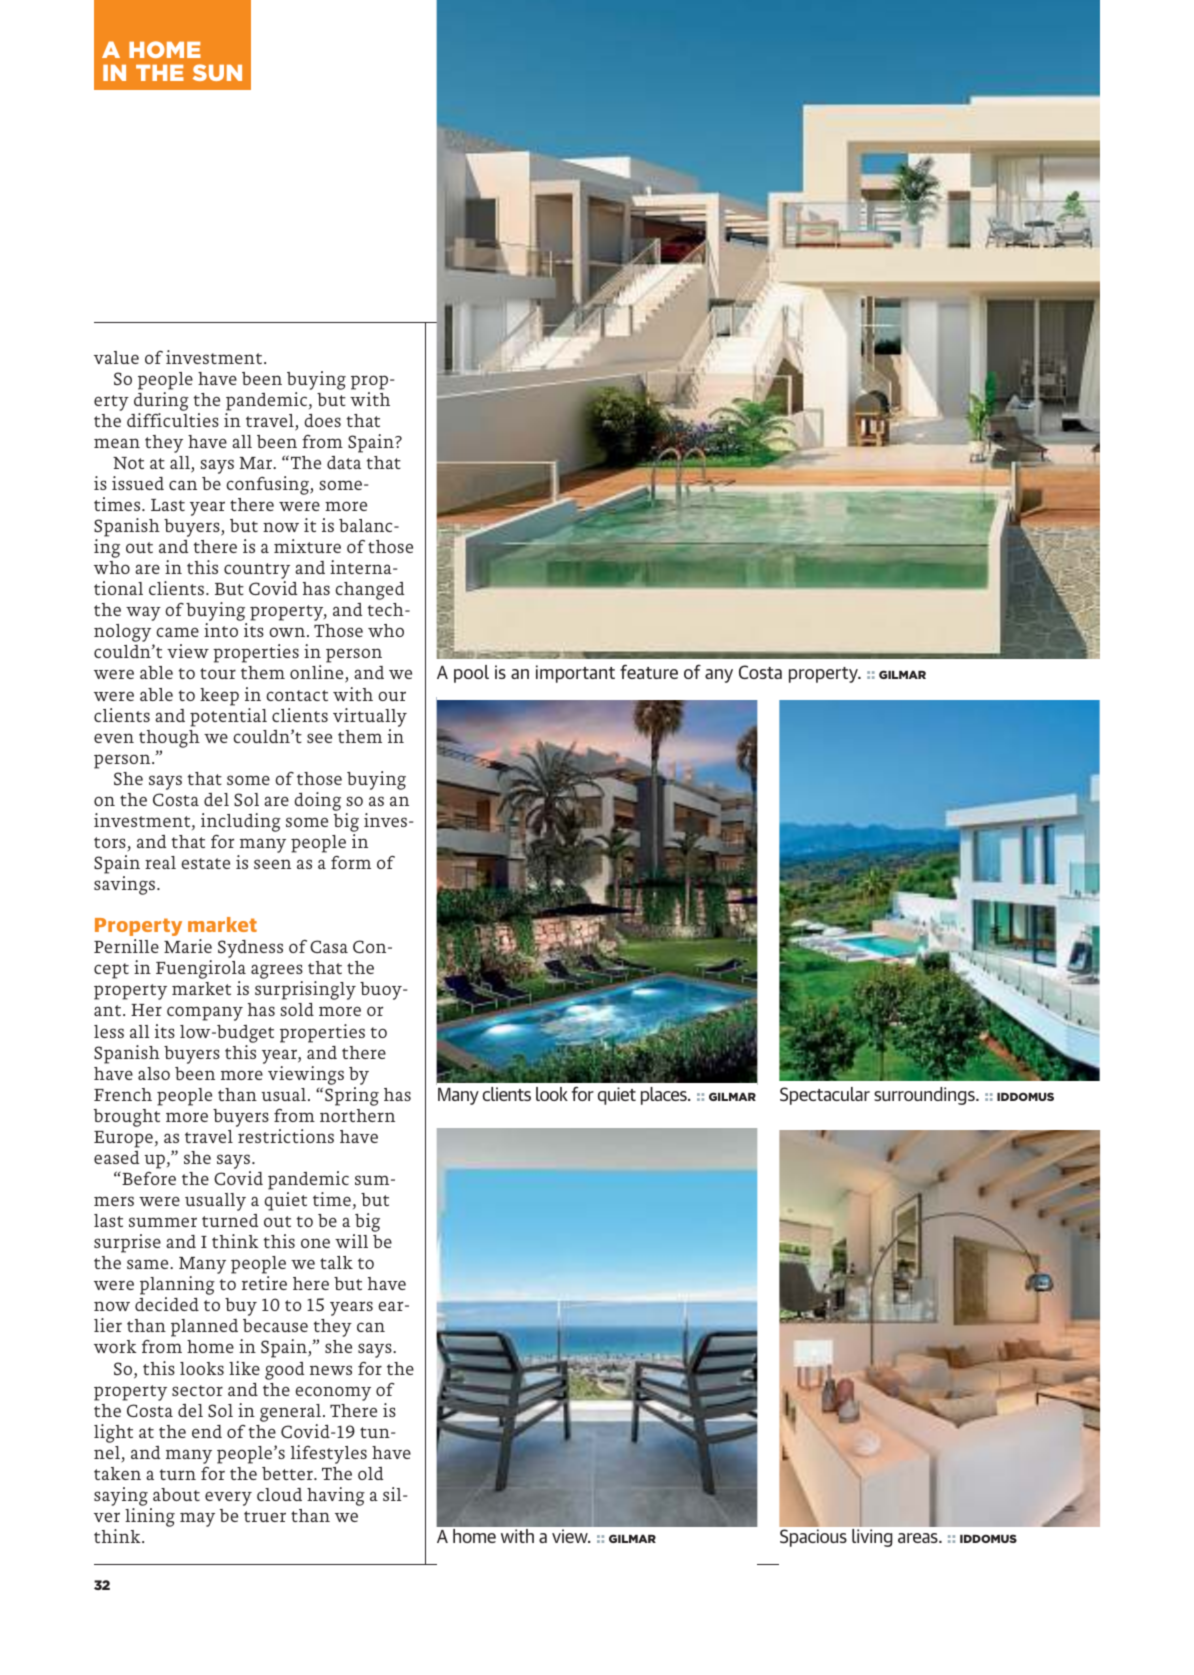 This document has height=1675, width=1194. I want to click on difficulties, so click(173, 420).
